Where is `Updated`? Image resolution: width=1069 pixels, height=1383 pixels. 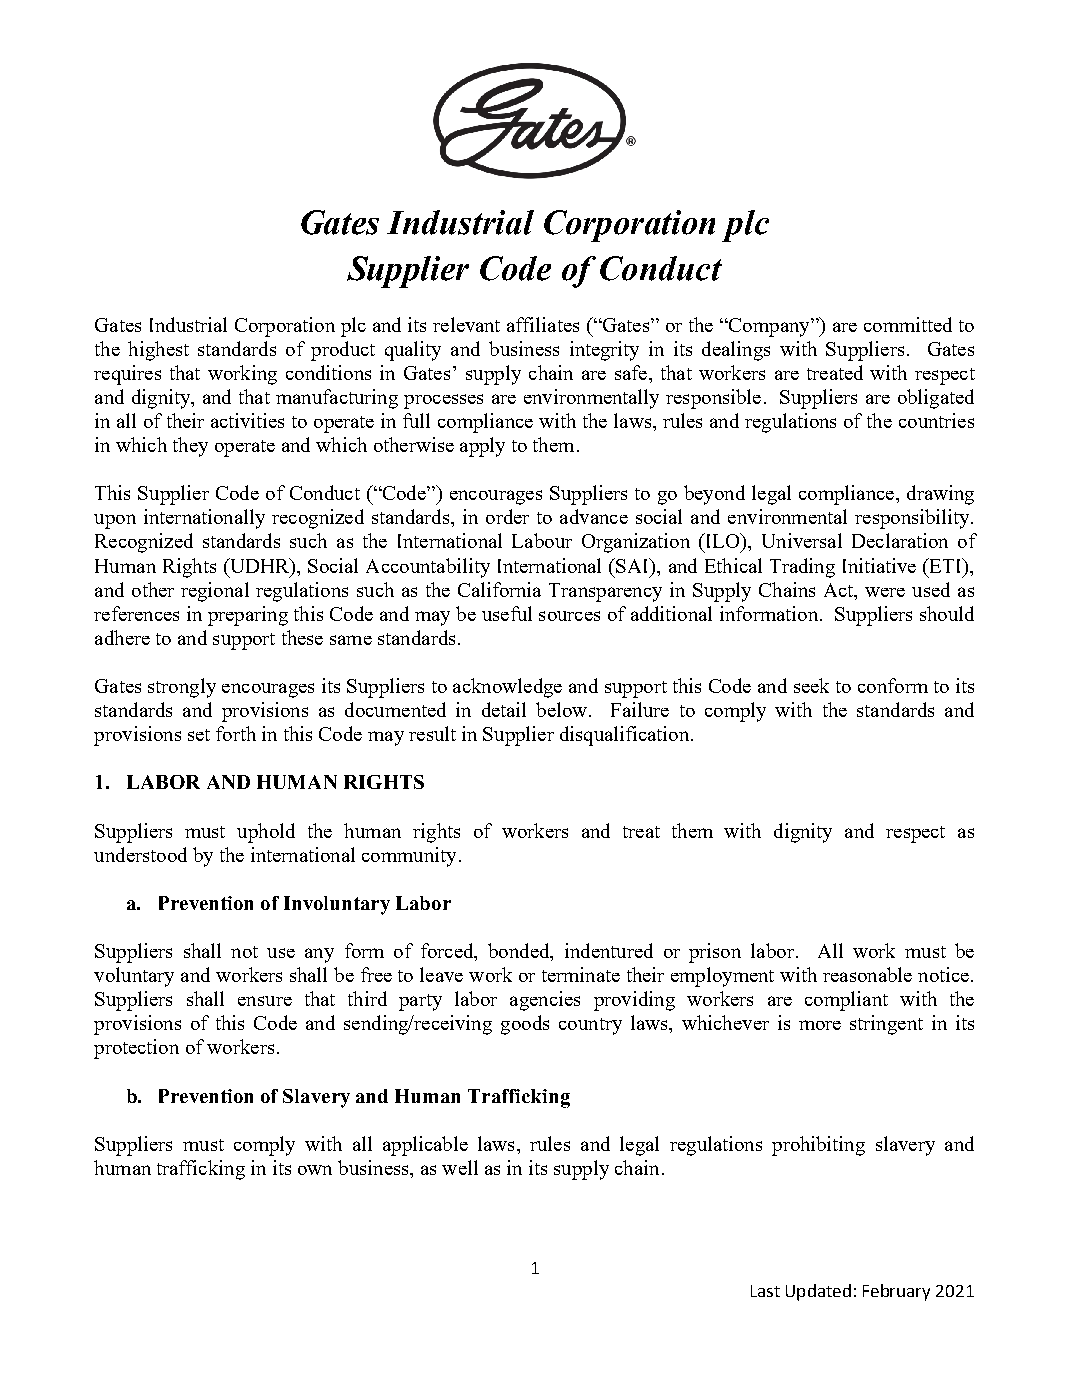
Updated is located at coordinates (818, 1292).
